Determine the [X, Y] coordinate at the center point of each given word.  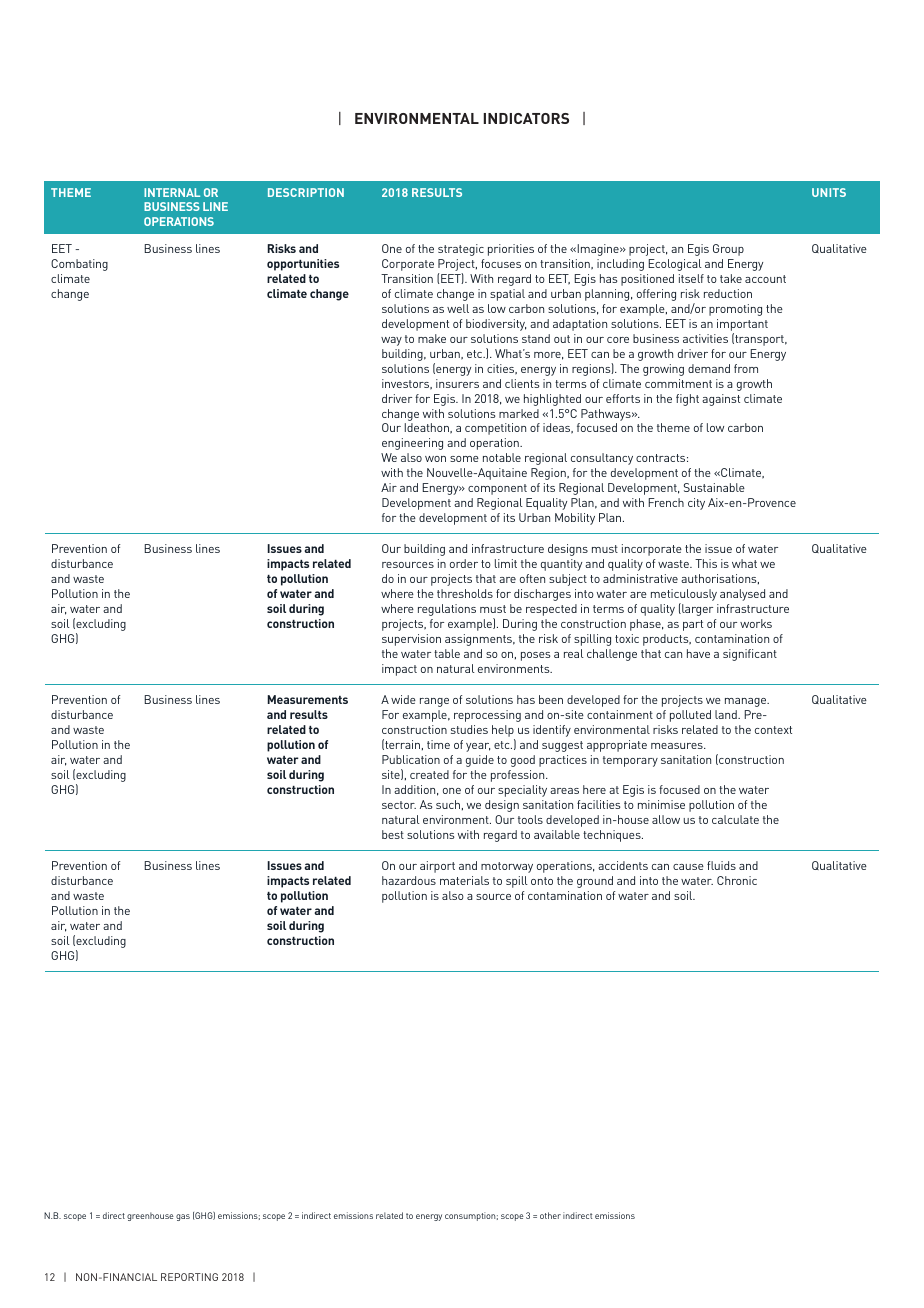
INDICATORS [526, 118]
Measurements [307, 699]
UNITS [829, 192]
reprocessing [487, 716]
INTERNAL [172, 192]
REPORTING [189, 1277]
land [727, 714]
